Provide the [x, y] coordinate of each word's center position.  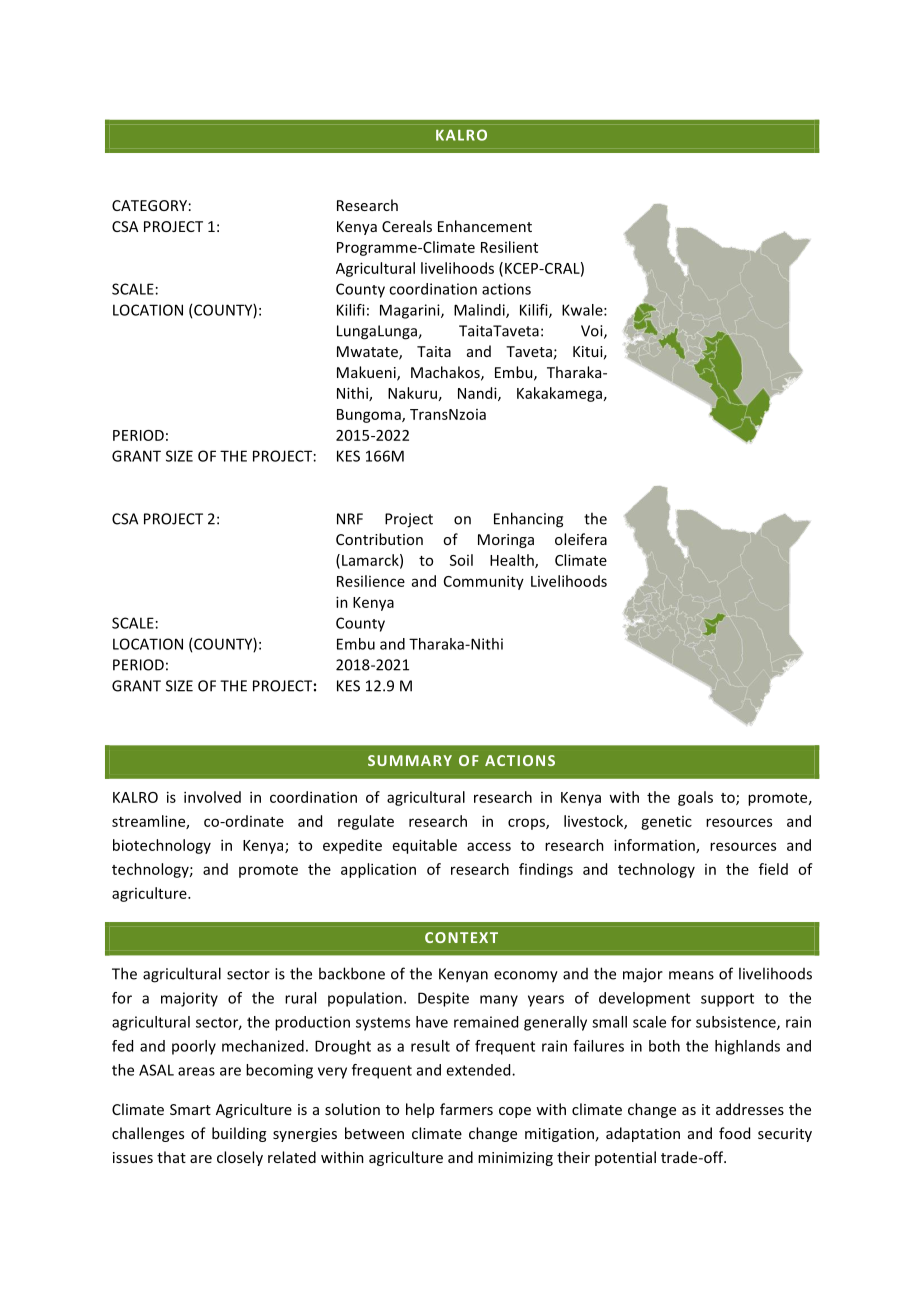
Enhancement [485, 226]
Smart [190, 1109]
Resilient [509, 247]
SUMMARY [410, 760]
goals [695, 798]
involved [212, 797]
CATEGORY [149, 205]
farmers [466, 1109]
